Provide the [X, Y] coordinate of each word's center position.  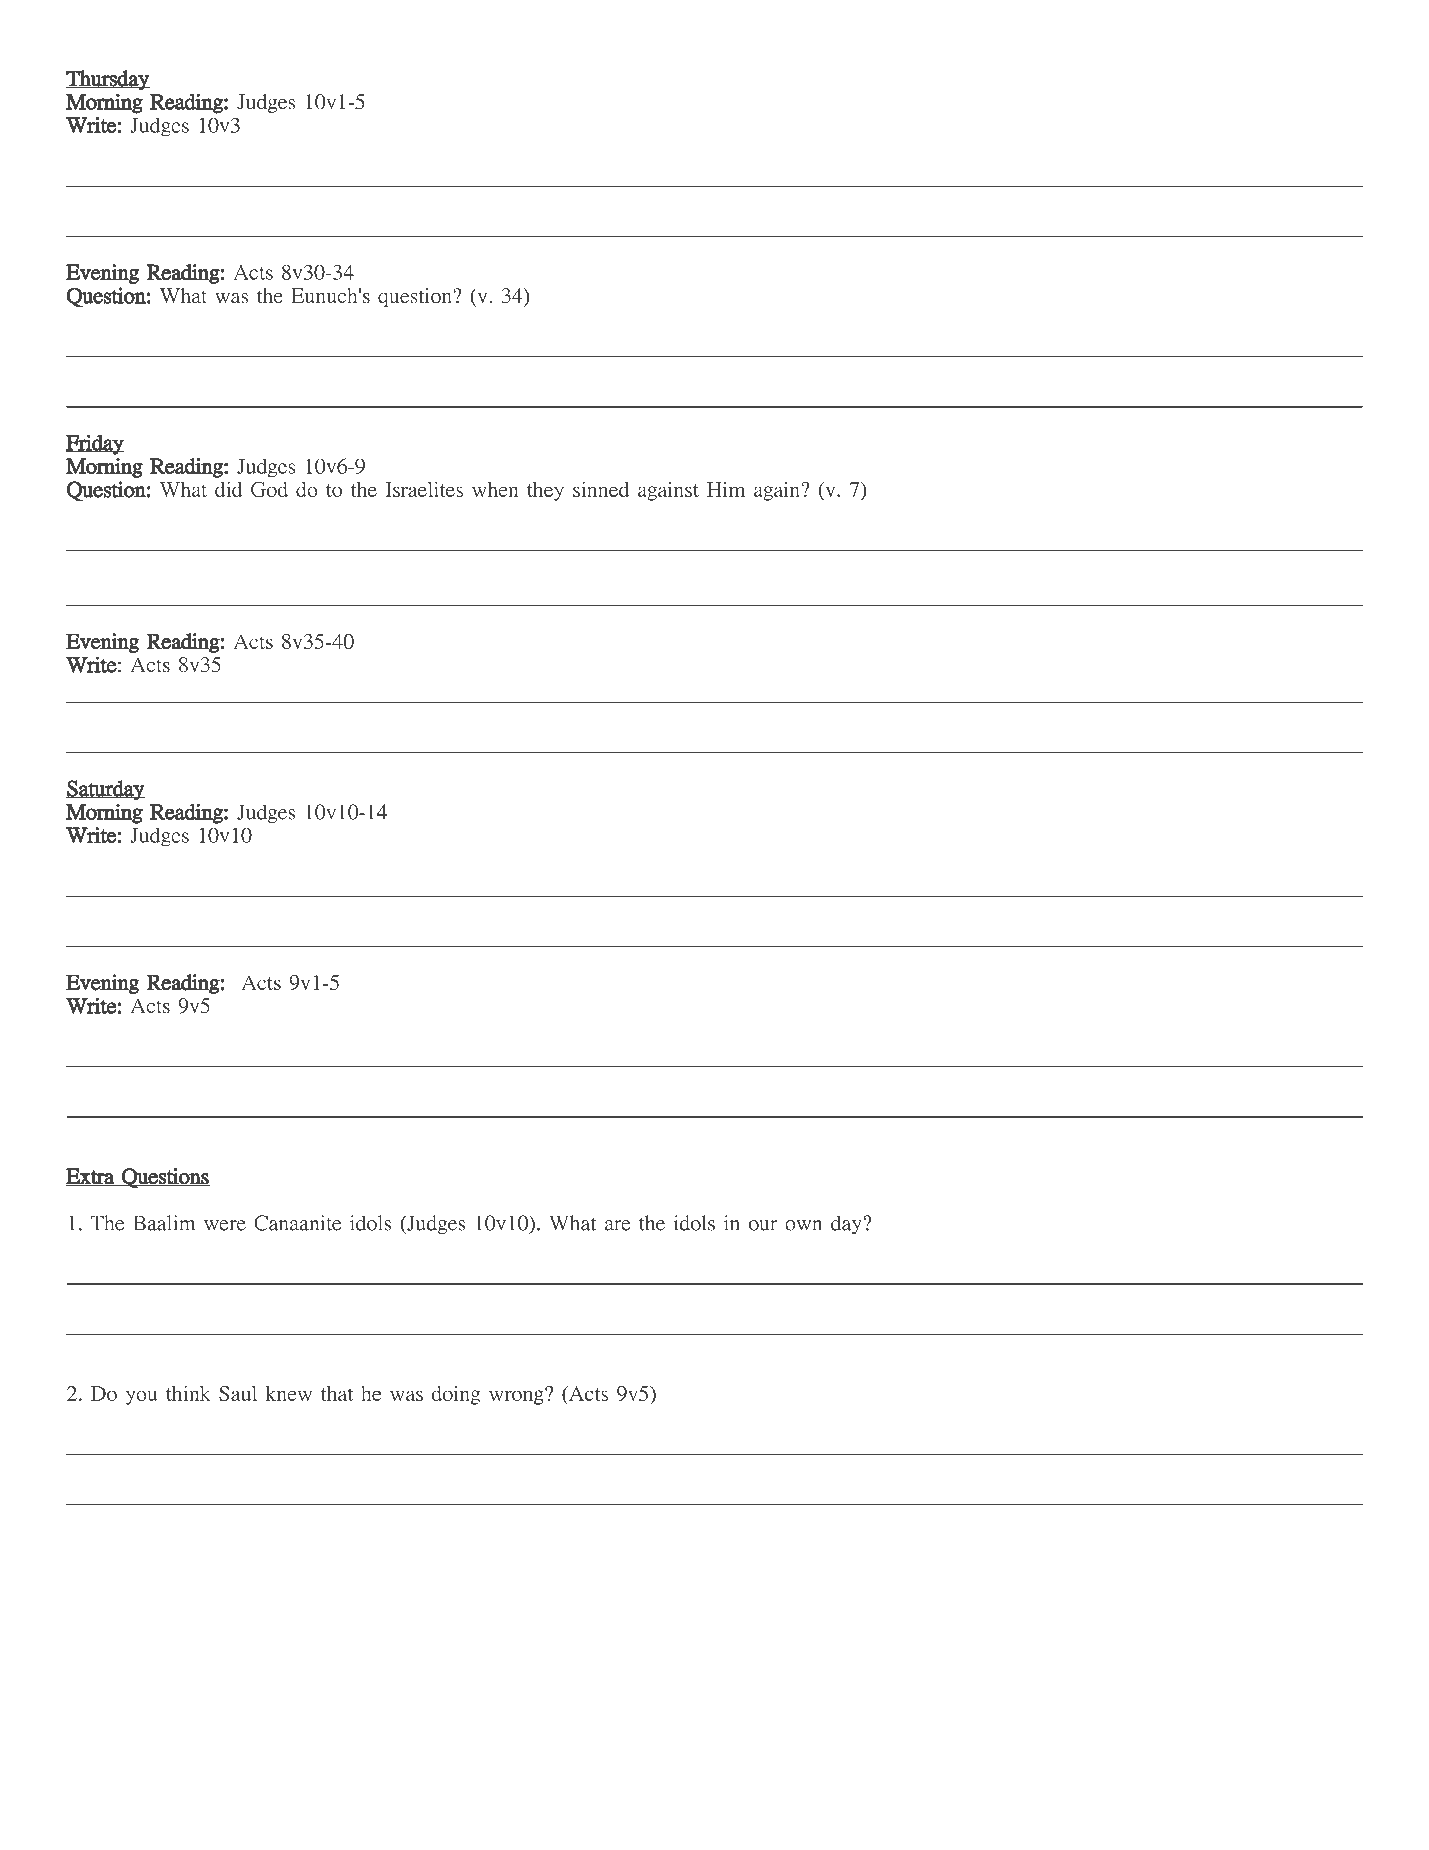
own [803, 1225]
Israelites [424, 489]
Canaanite [297, 1223]
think [188, 1393]
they [545, 491]
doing [456, 1395]
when [495, 489]
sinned [601, 489]
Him [726, 489]
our [763, 1225]
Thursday [108, 80]
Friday [95, 444]
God [269, 489]
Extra [91, 1177]
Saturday [105, 790]
